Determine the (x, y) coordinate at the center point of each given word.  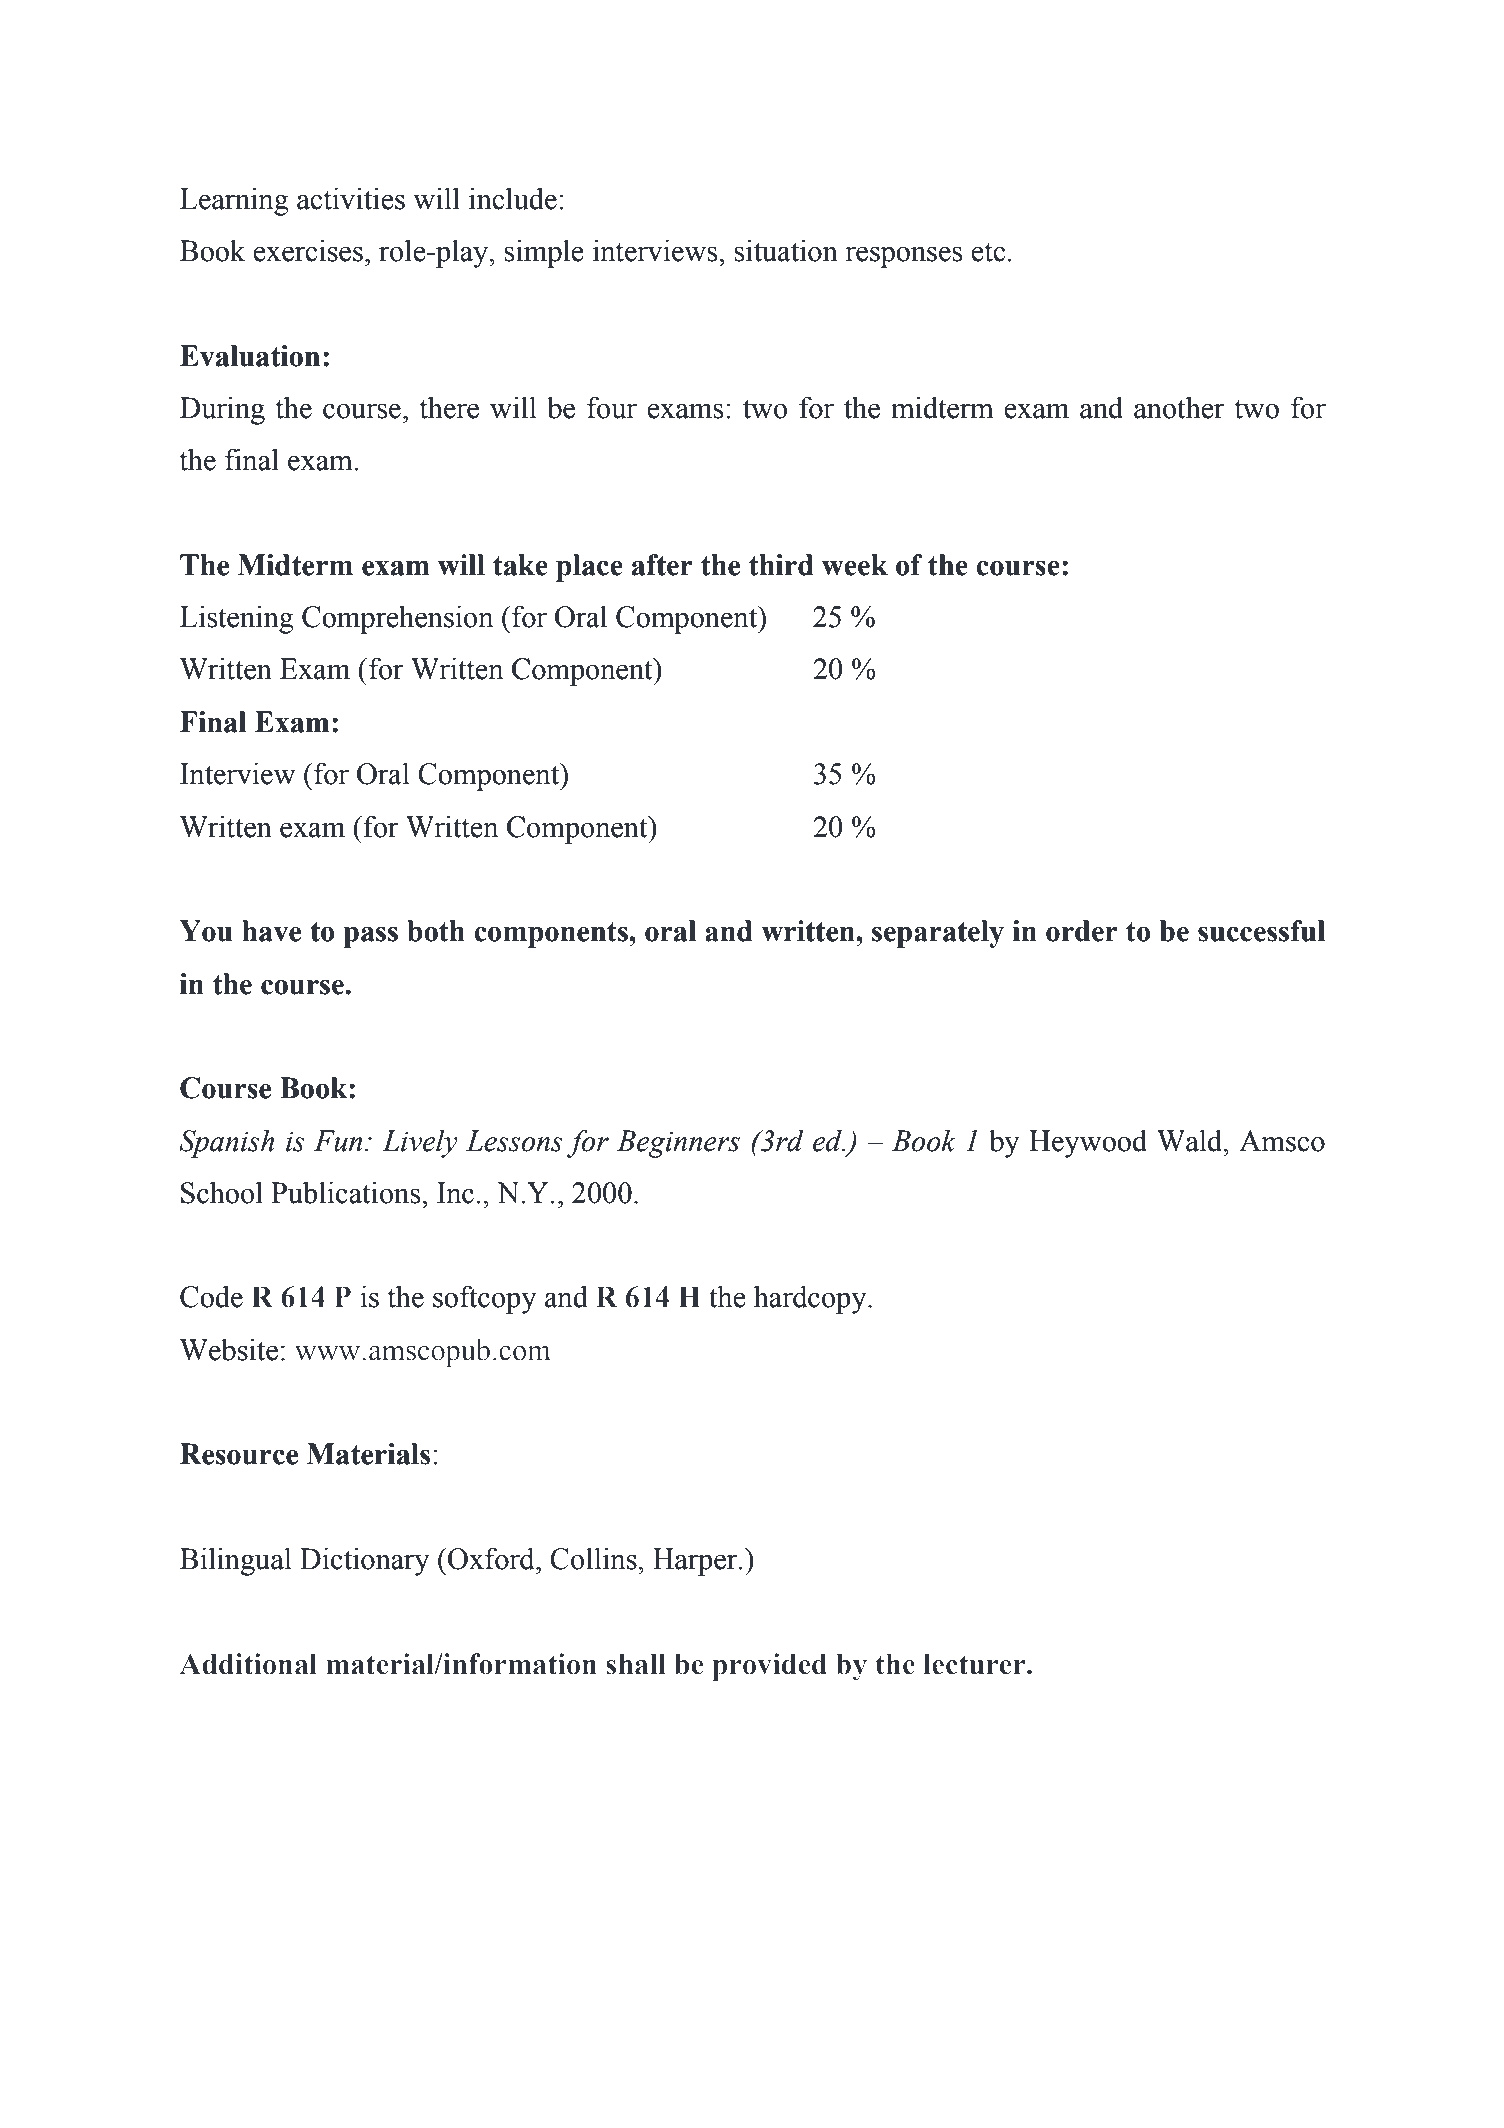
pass (370, 937)
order (1082, 931)
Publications (347, 1192)
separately (938, 934)
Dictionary (365, 1561)
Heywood (1088, 1143)
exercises (308, 250)
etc (988, 252)
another (1179, 407)
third (781, 565)
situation (786, 250)
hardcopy (811, 1299)
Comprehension (398, 619)
